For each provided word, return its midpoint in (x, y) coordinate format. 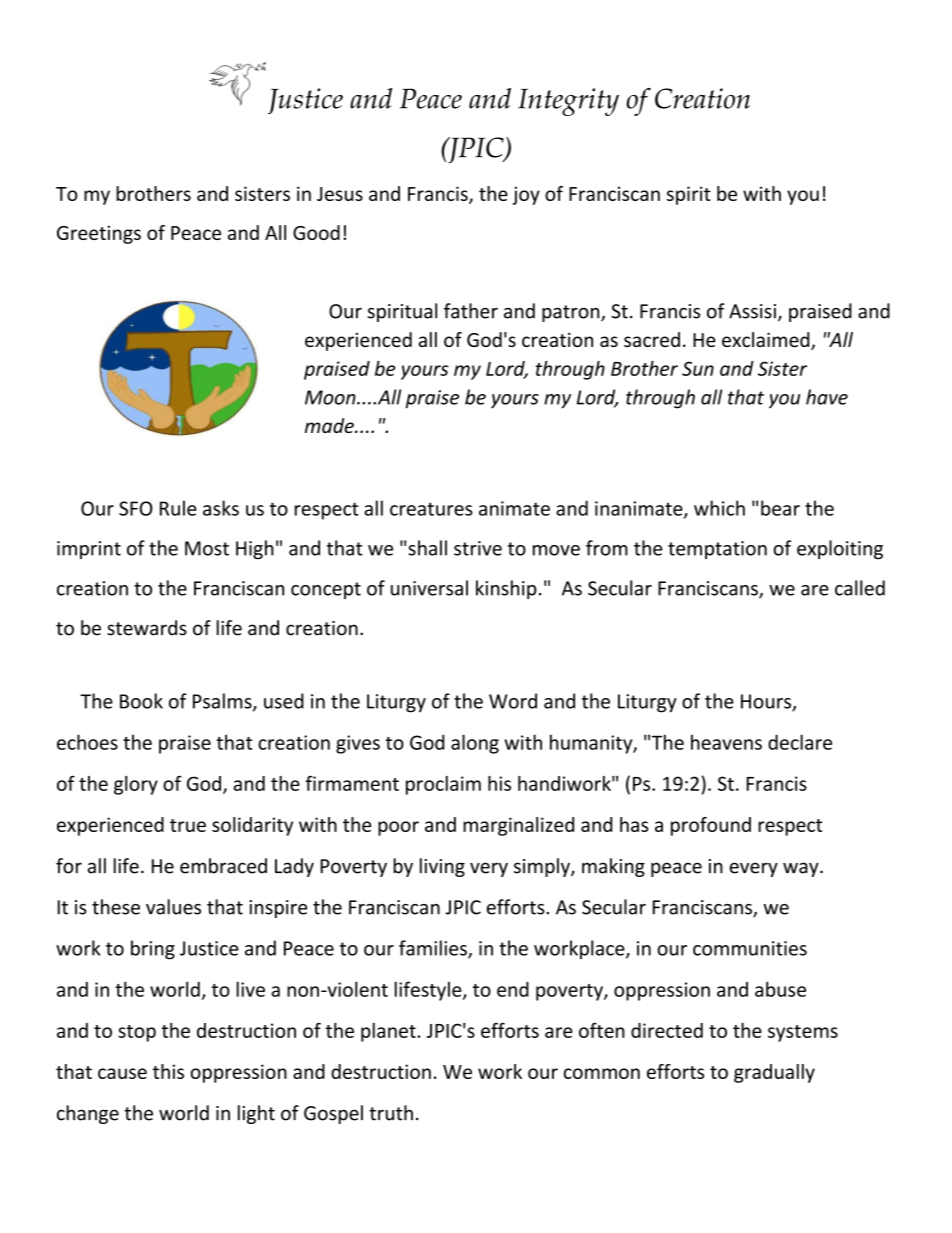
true (188, 825)
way (802, 869)
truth (391, 1113)
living (442, 867)
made (330, 425)
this (168, 1071)
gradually (774, 1073)
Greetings (99, 234)
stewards (147, 628)
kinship (506, 589)
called (860, 588)
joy (526, 195)
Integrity (568, 102)
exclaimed (767, 341)
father (471, 311)
